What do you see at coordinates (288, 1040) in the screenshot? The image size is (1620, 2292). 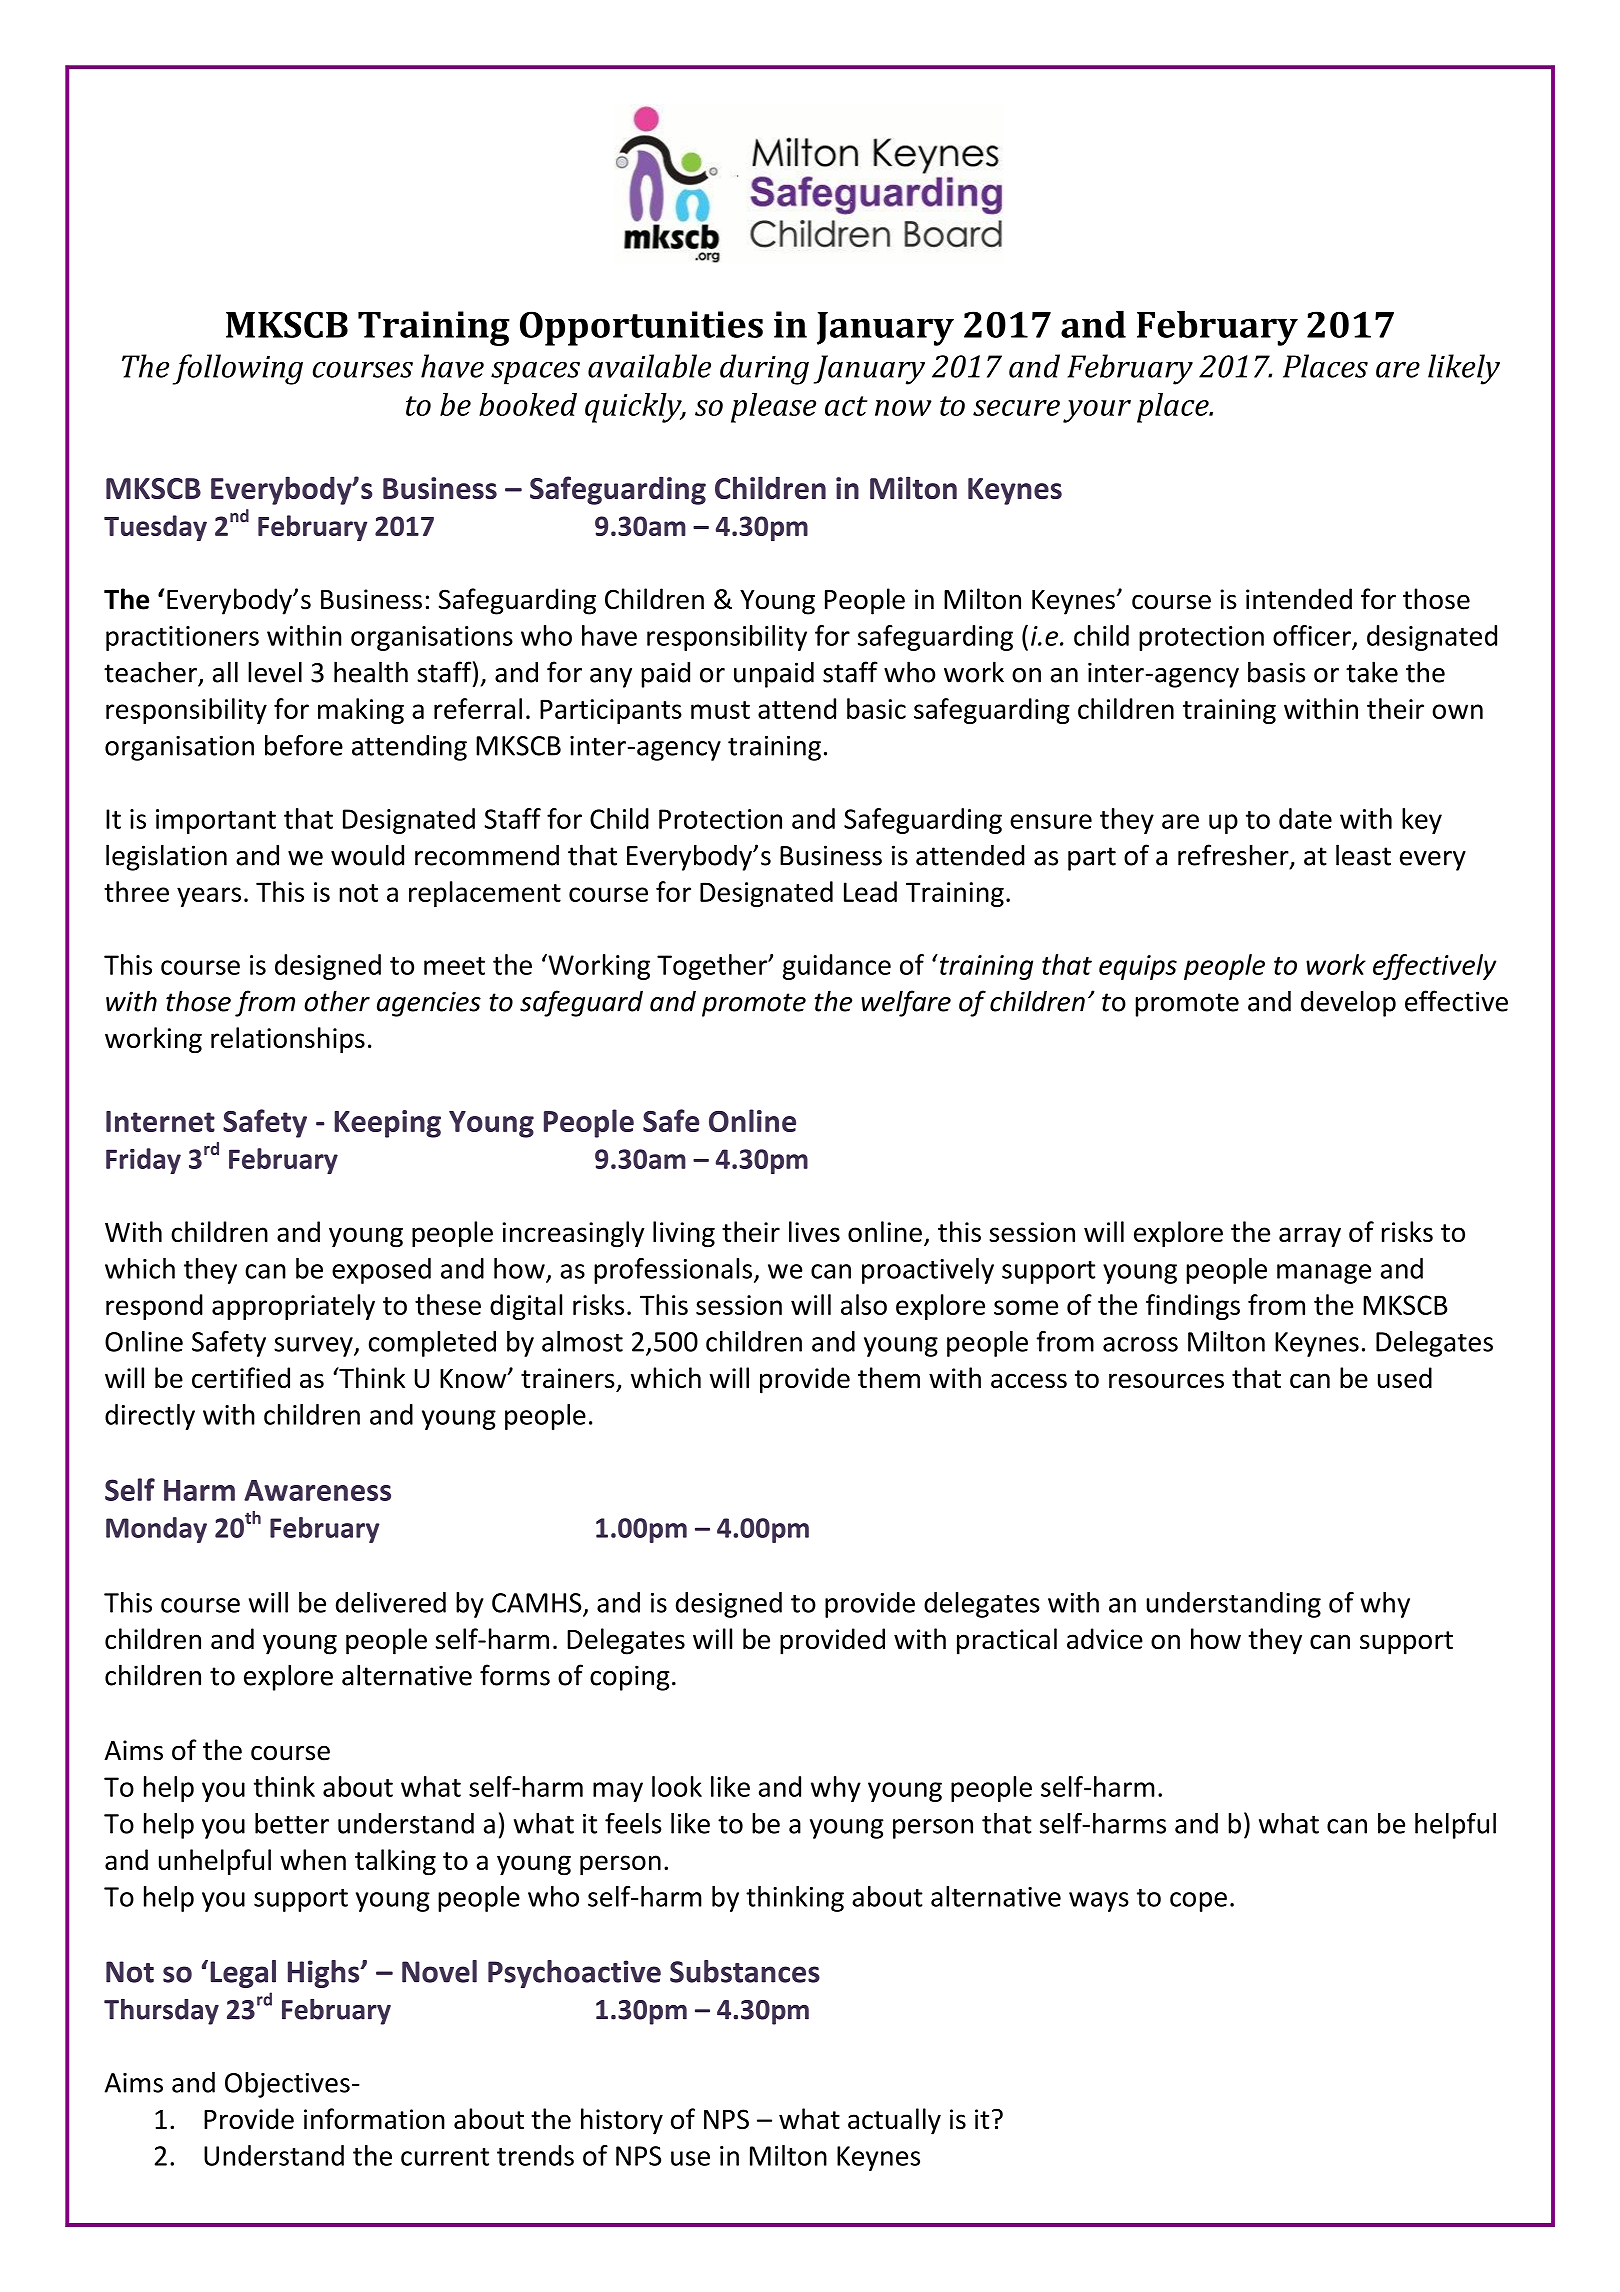 I see `relationships` at bounding box center [288, 1040].
